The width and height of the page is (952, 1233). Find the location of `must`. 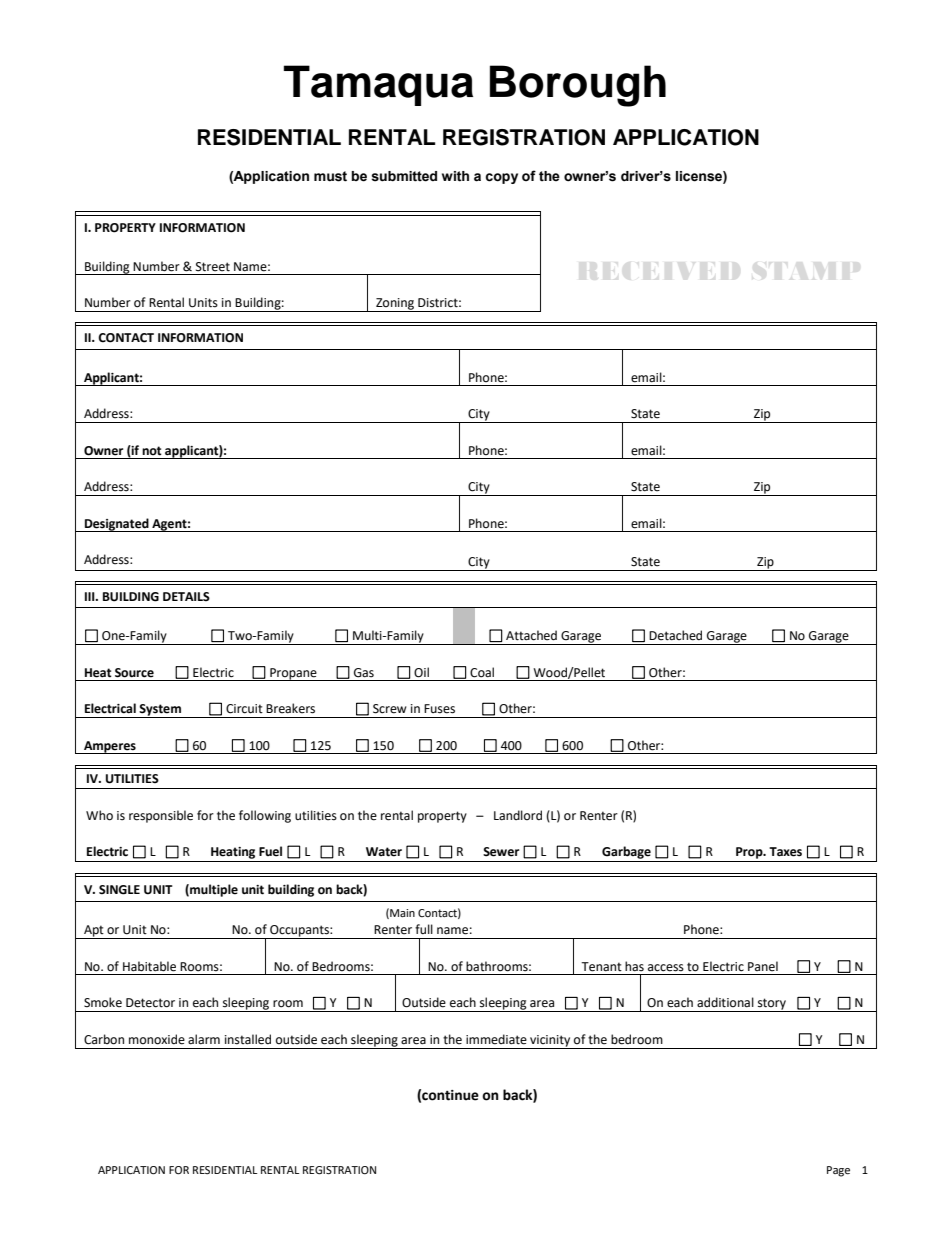

must is located at coordinates (330, 176).
